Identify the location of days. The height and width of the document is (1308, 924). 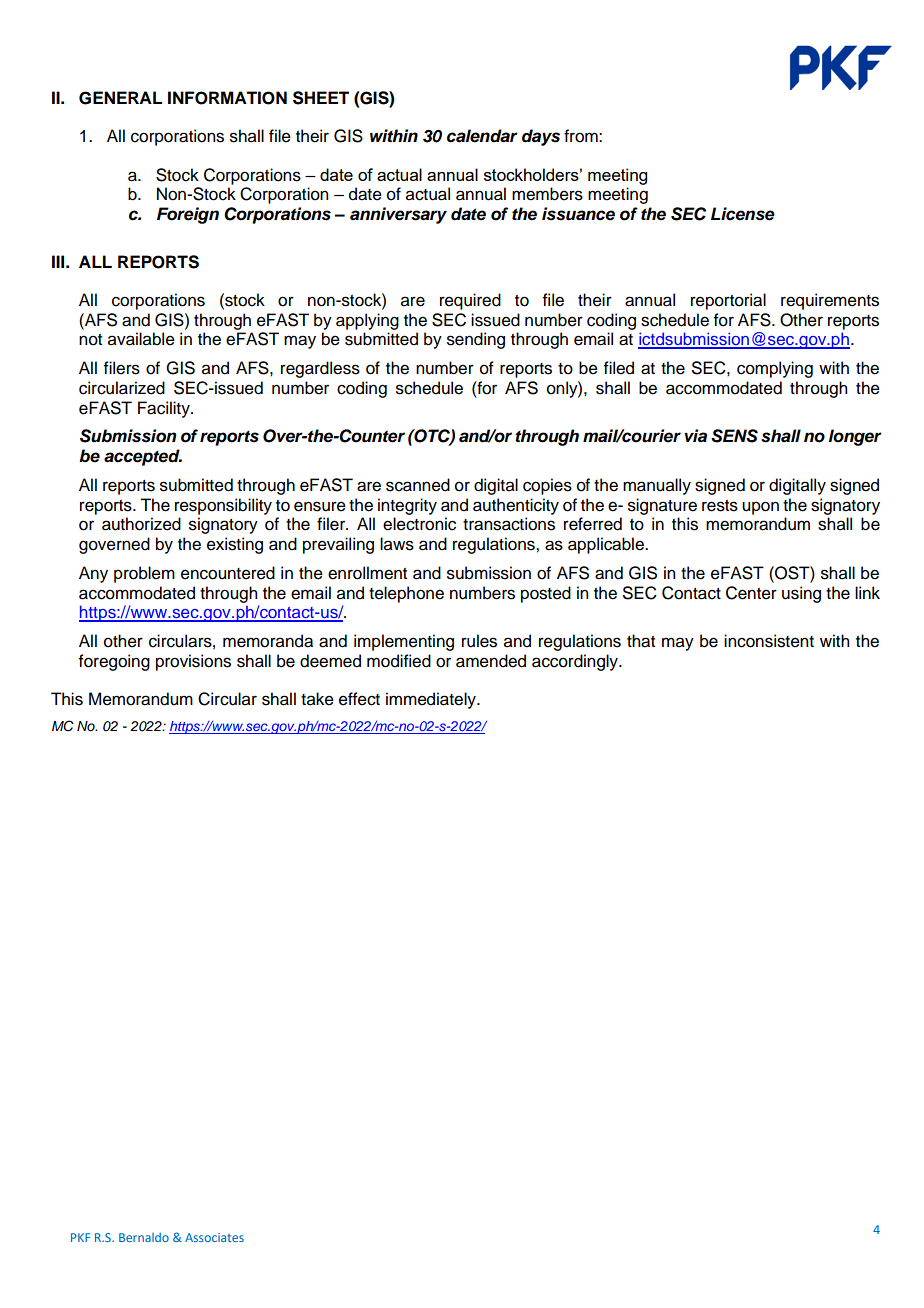
(541, 137).
